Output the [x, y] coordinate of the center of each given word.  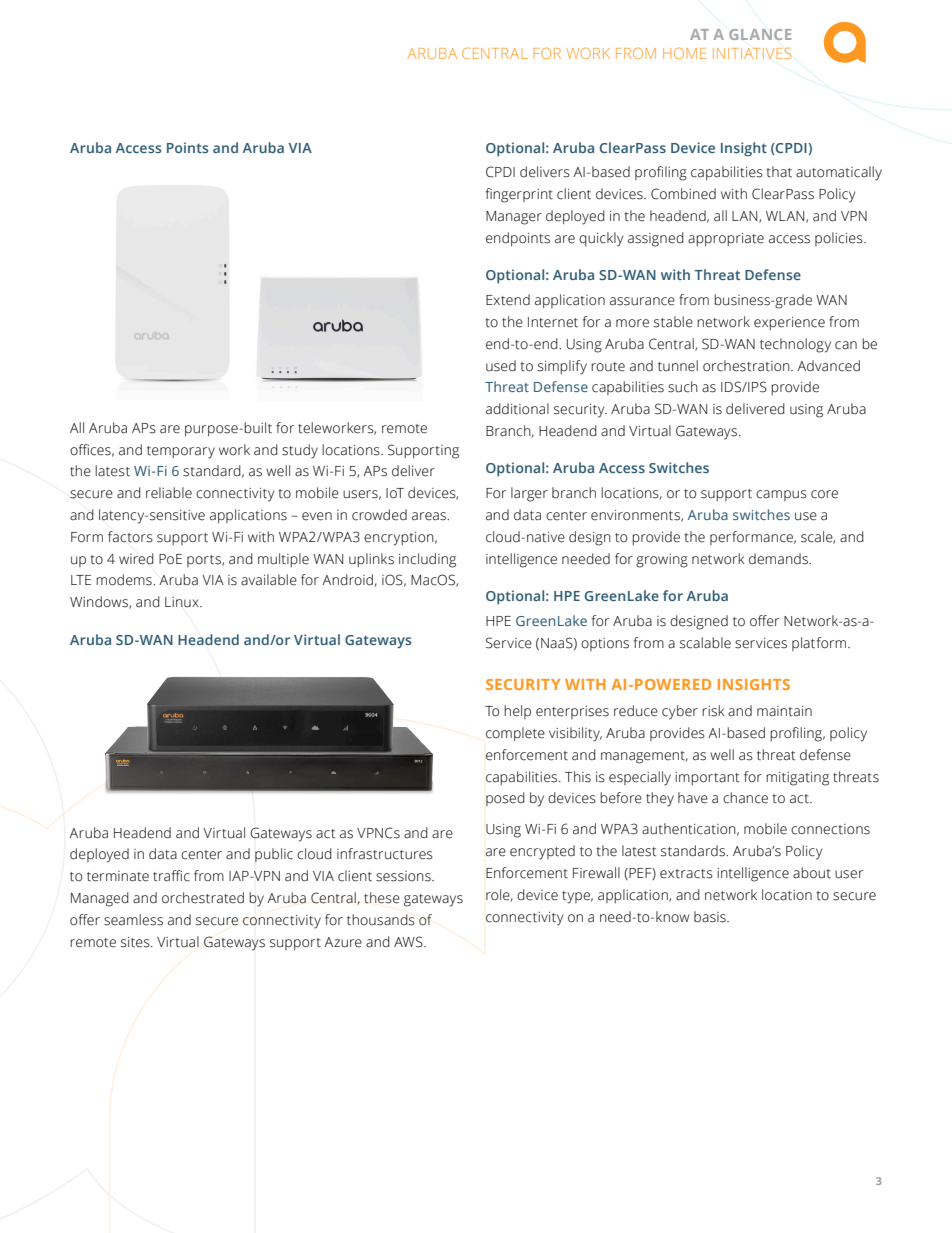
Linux [183, 602]
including [427, 560]
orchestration [747, 366]
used [501, 366]
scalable [705, 643]
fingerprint [519, 195]
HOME [684, 53]
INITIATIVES [752, 53]
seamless [133, 920]
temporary [181, 452]
